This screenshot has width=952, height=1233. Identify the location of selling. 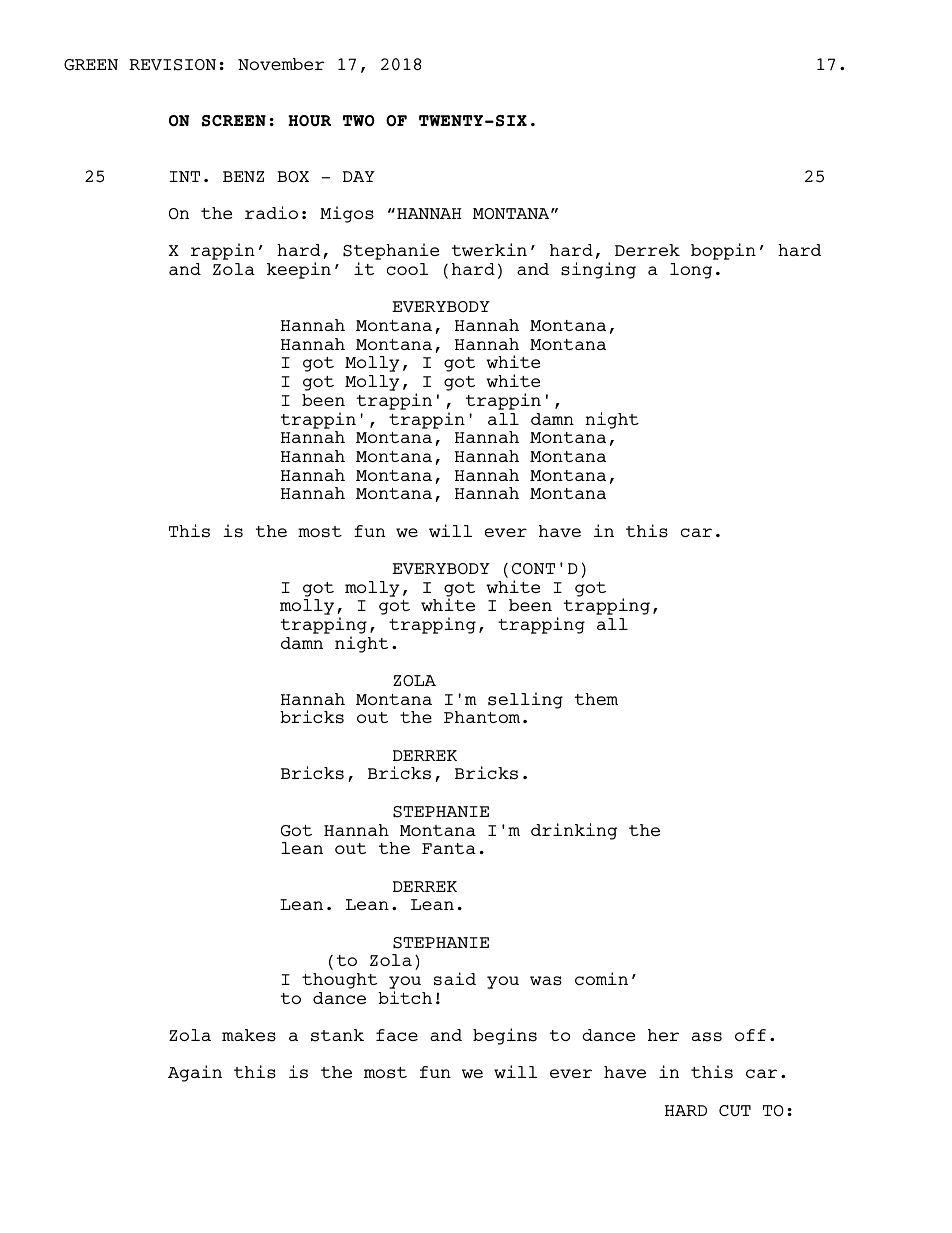
(525, 700).
